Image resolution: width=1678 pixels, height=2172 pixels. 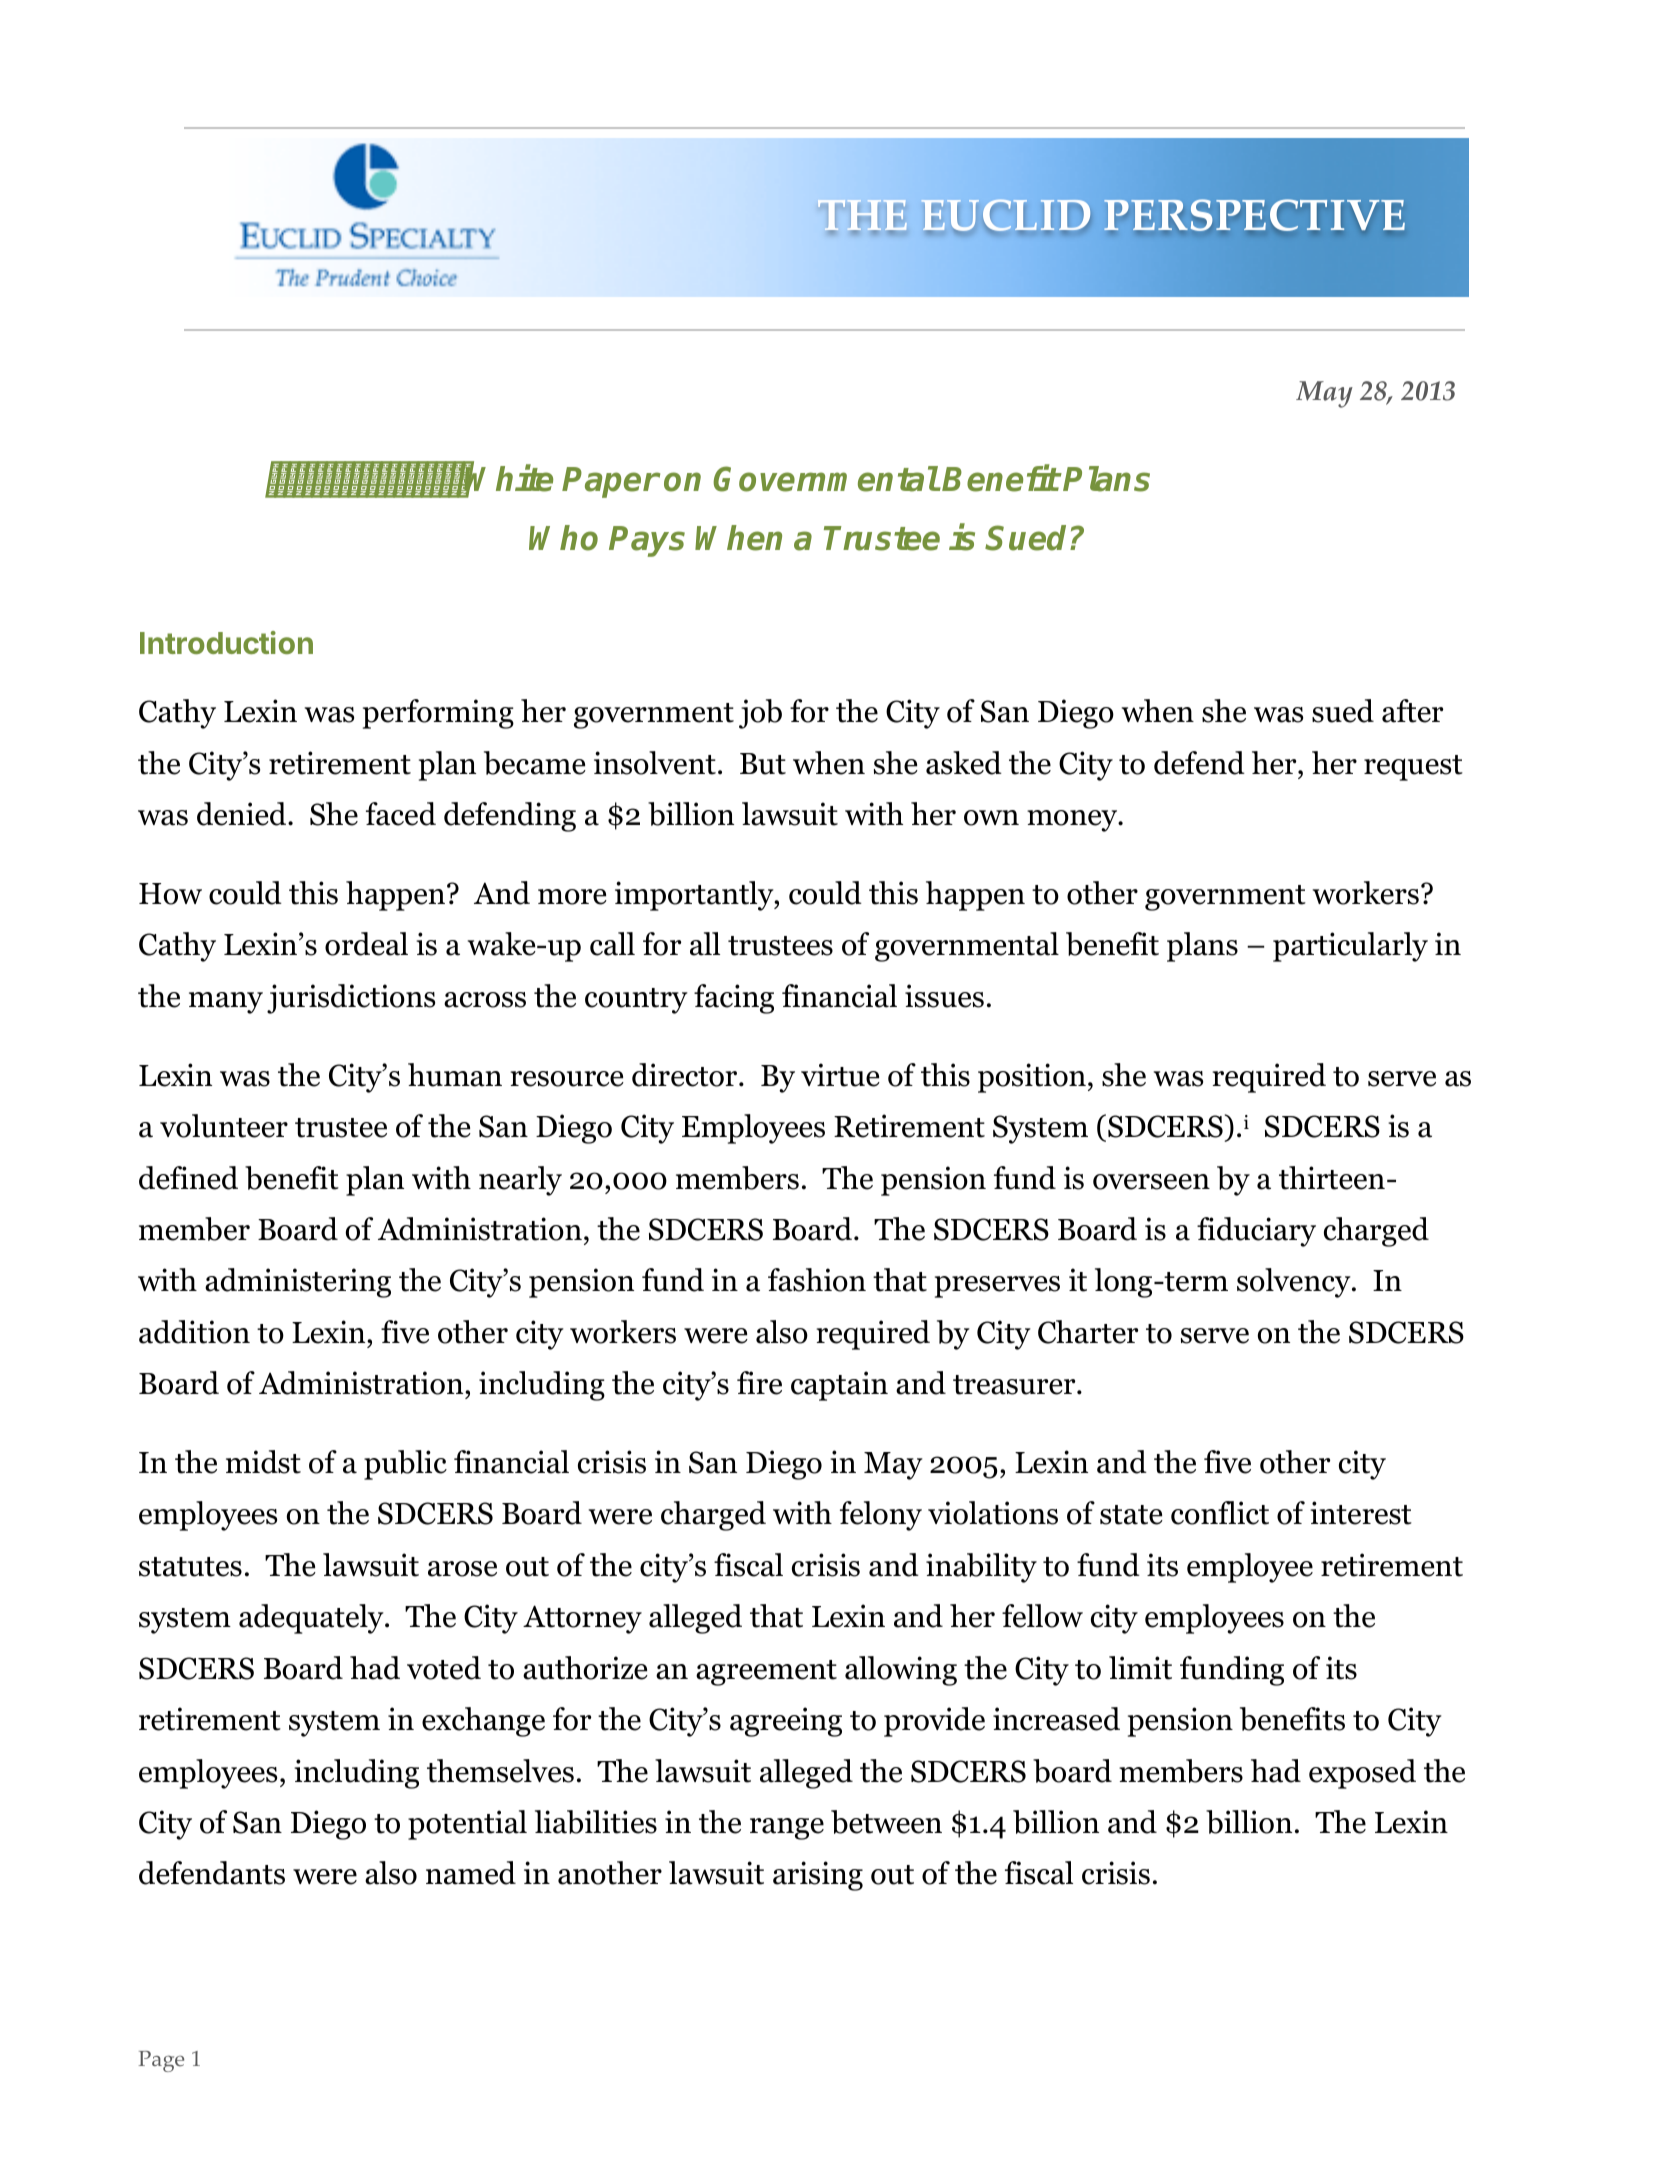 What do you see at coordinates (840, 1075) in the screenshot?
I see `virtue` at bounding box center [840, 1075].
